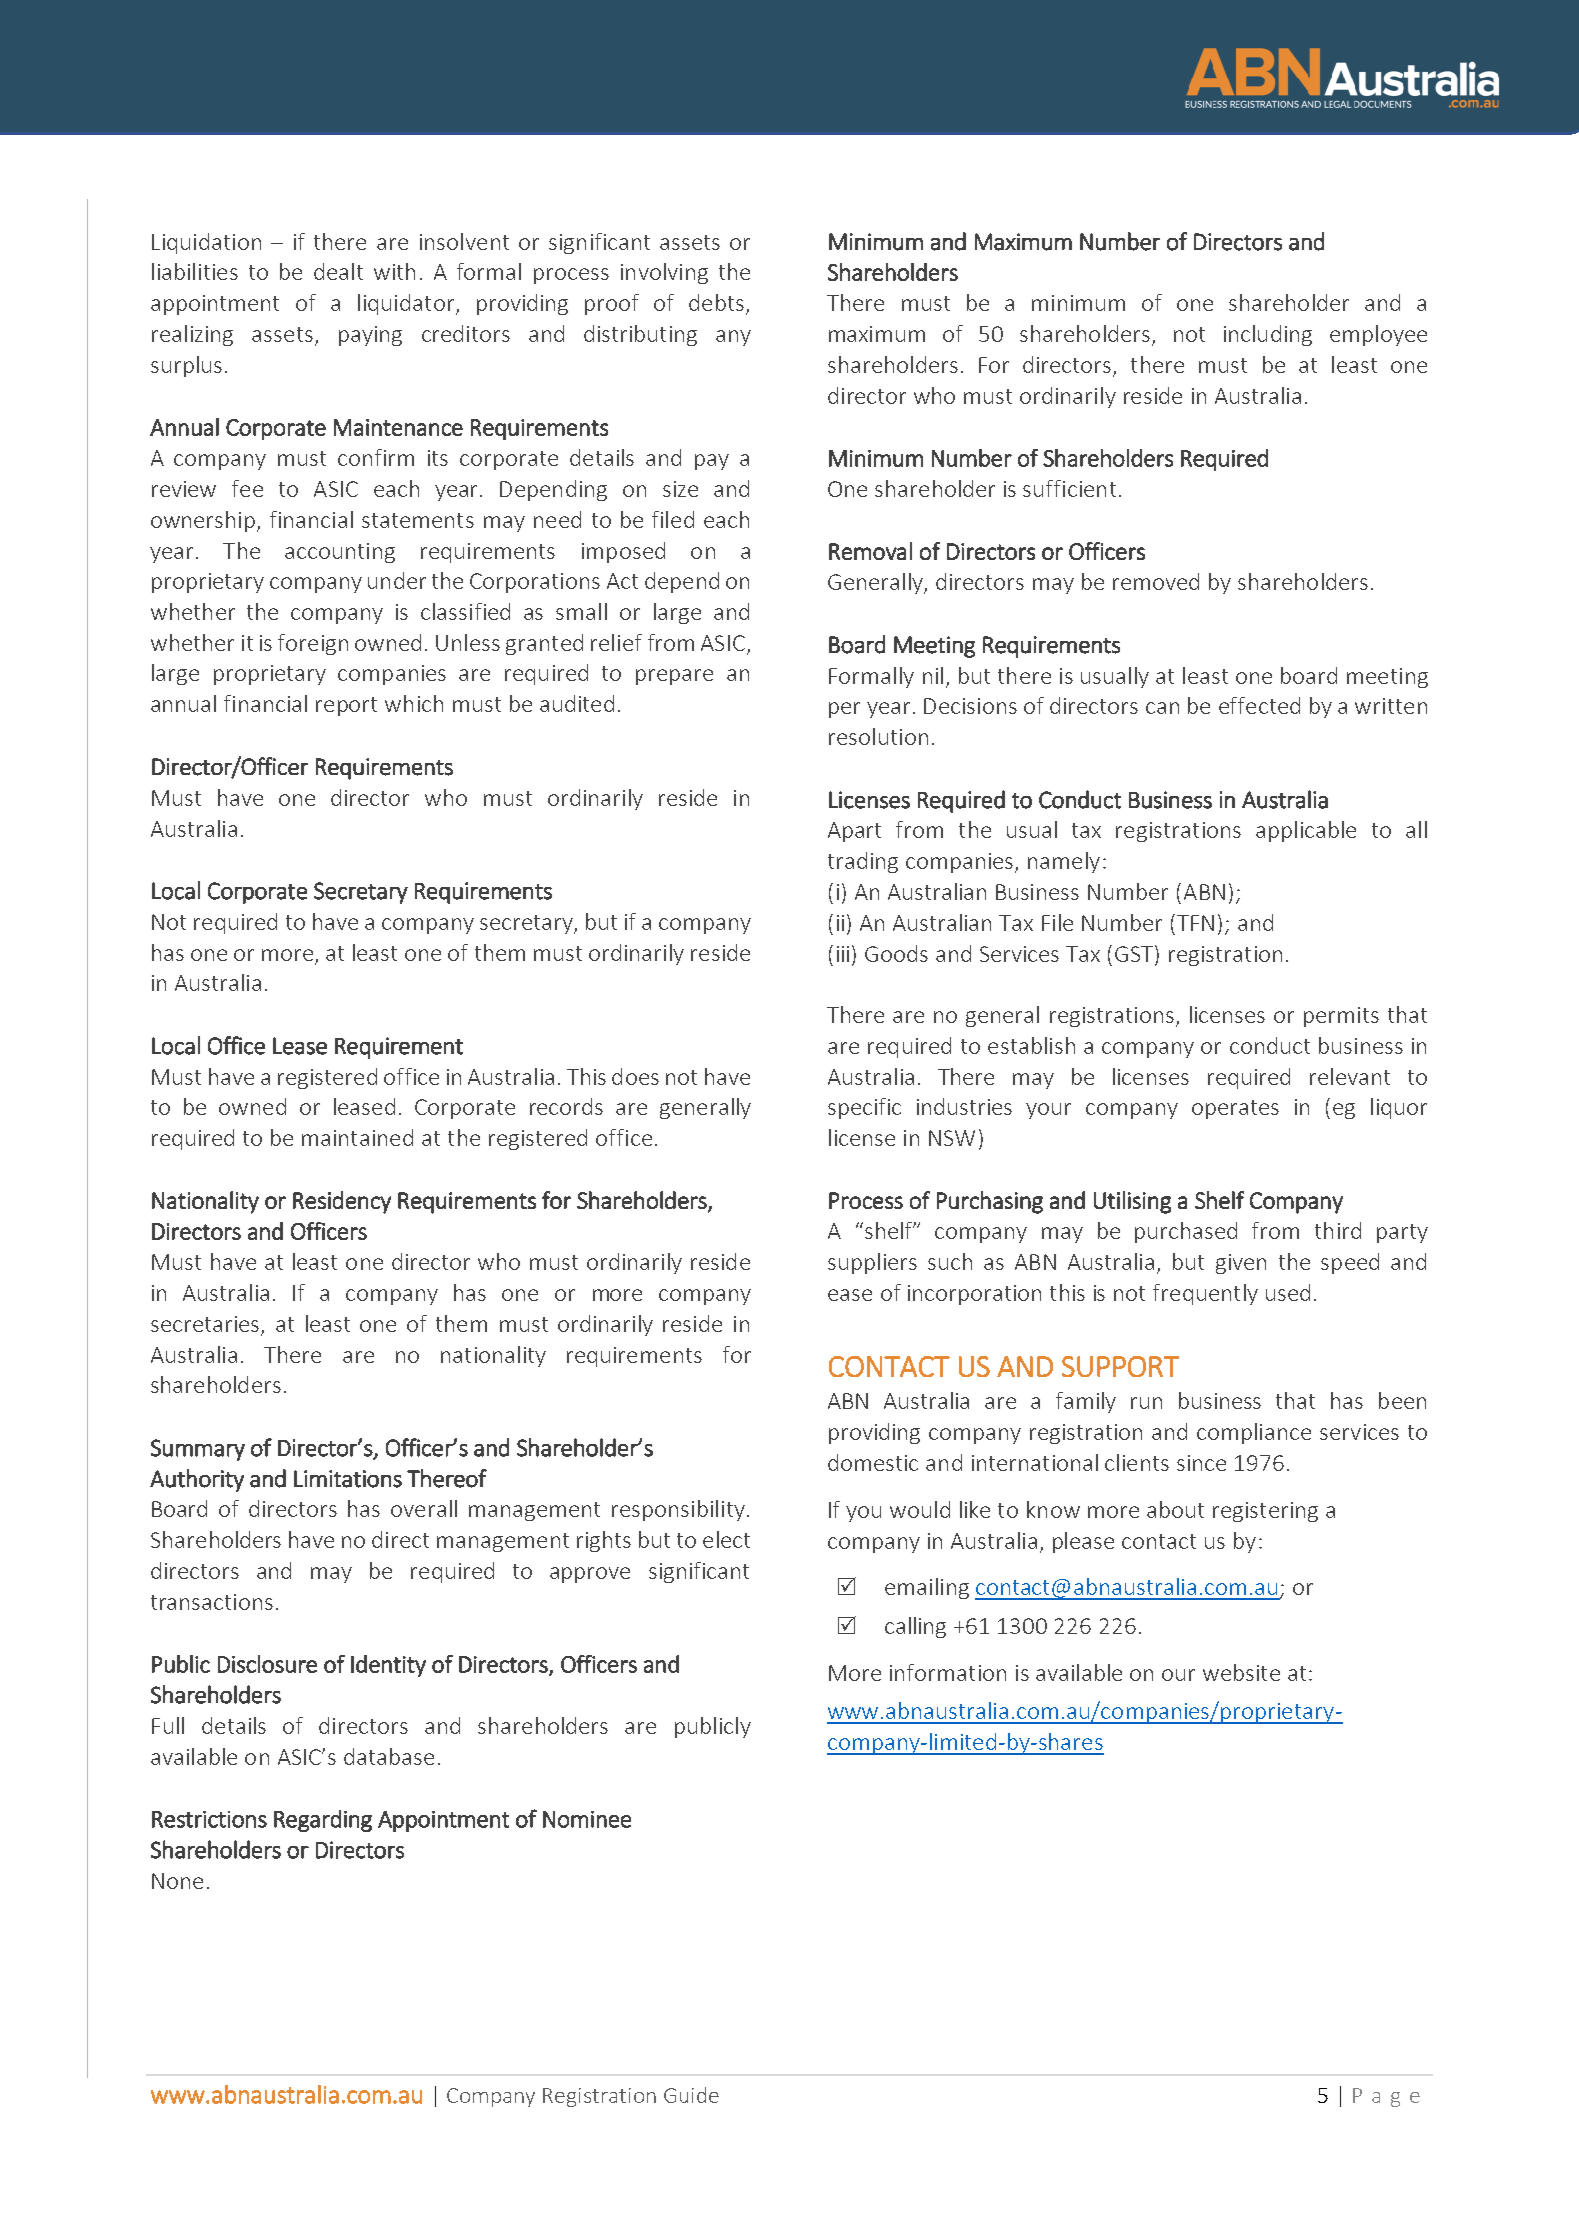 This screenshot has height=2233, width=1579. What do you see at coordinates (864, 1108) in the screenshot?
I see `specific` at bounding box center [864, 1108].
